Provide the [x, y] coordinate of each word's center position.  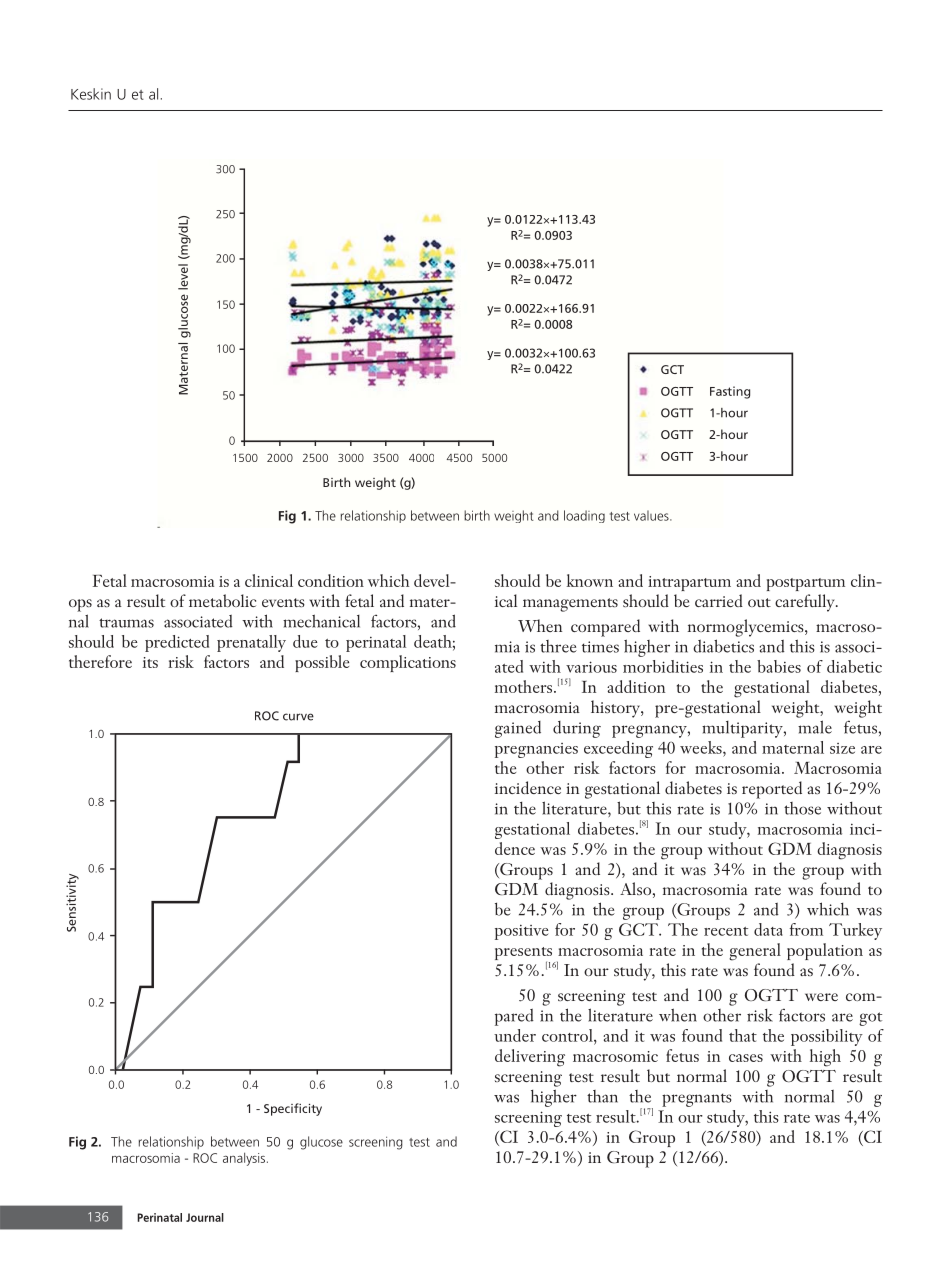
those [802, 808]
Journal [205, 1217]
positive [521, 932]
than [602, 1096]
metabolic [222, 600]
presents [525, 955]
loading [584, 516]
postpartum [806, 584]
